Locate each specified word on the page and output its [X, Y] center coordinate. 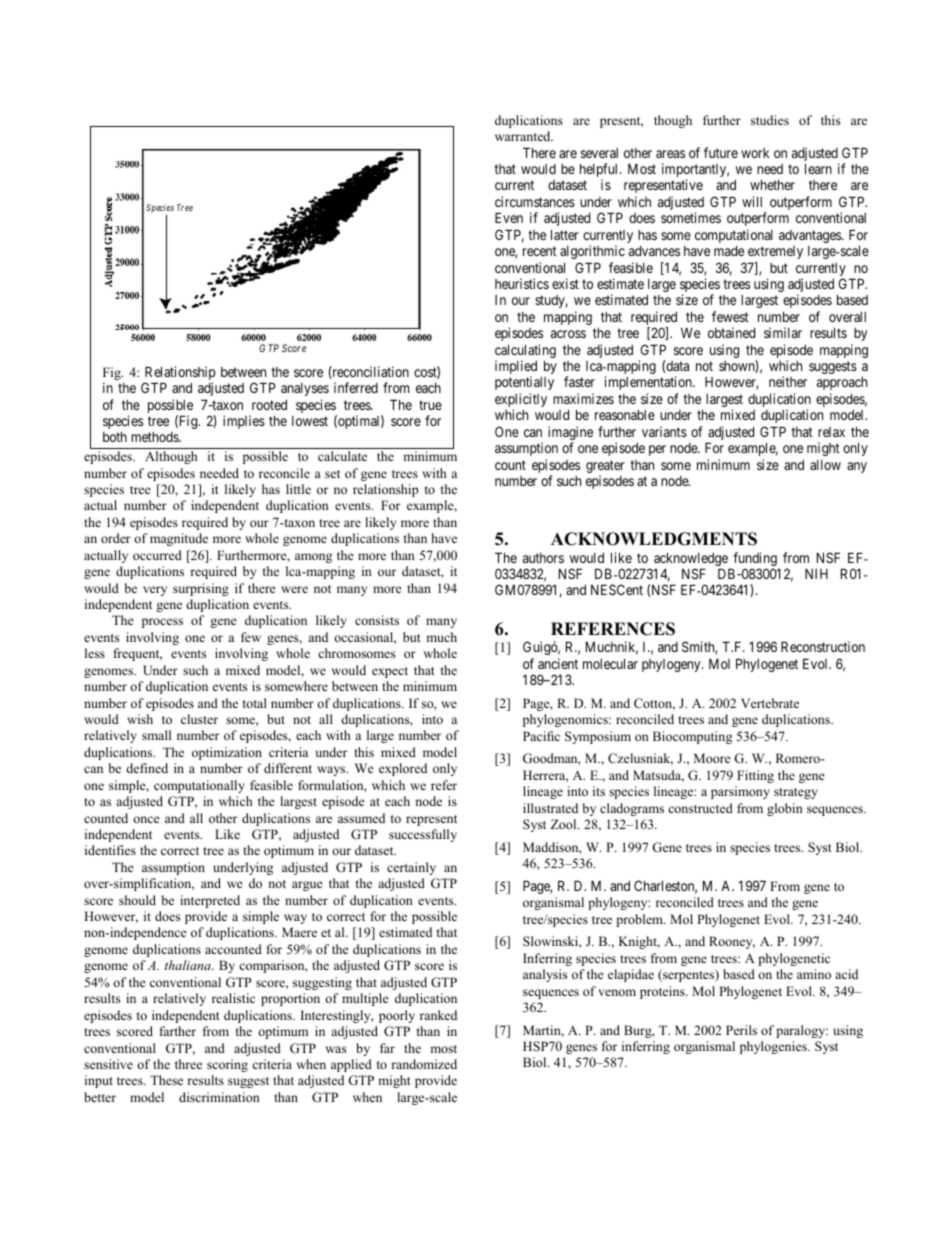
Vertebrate [770, 703]
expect [390, 672]
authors [543, 558]
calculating [525, 352]
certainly [411, 868]
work [755, 153]
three [188, 1064]
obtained [731, 332]
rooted [269, 405]
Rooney [732, 942]
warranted [524, 136]
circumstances [535, 201]
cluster [199, 719]
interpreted [210, 901]
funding [755, 560]
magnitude [179, 539]
